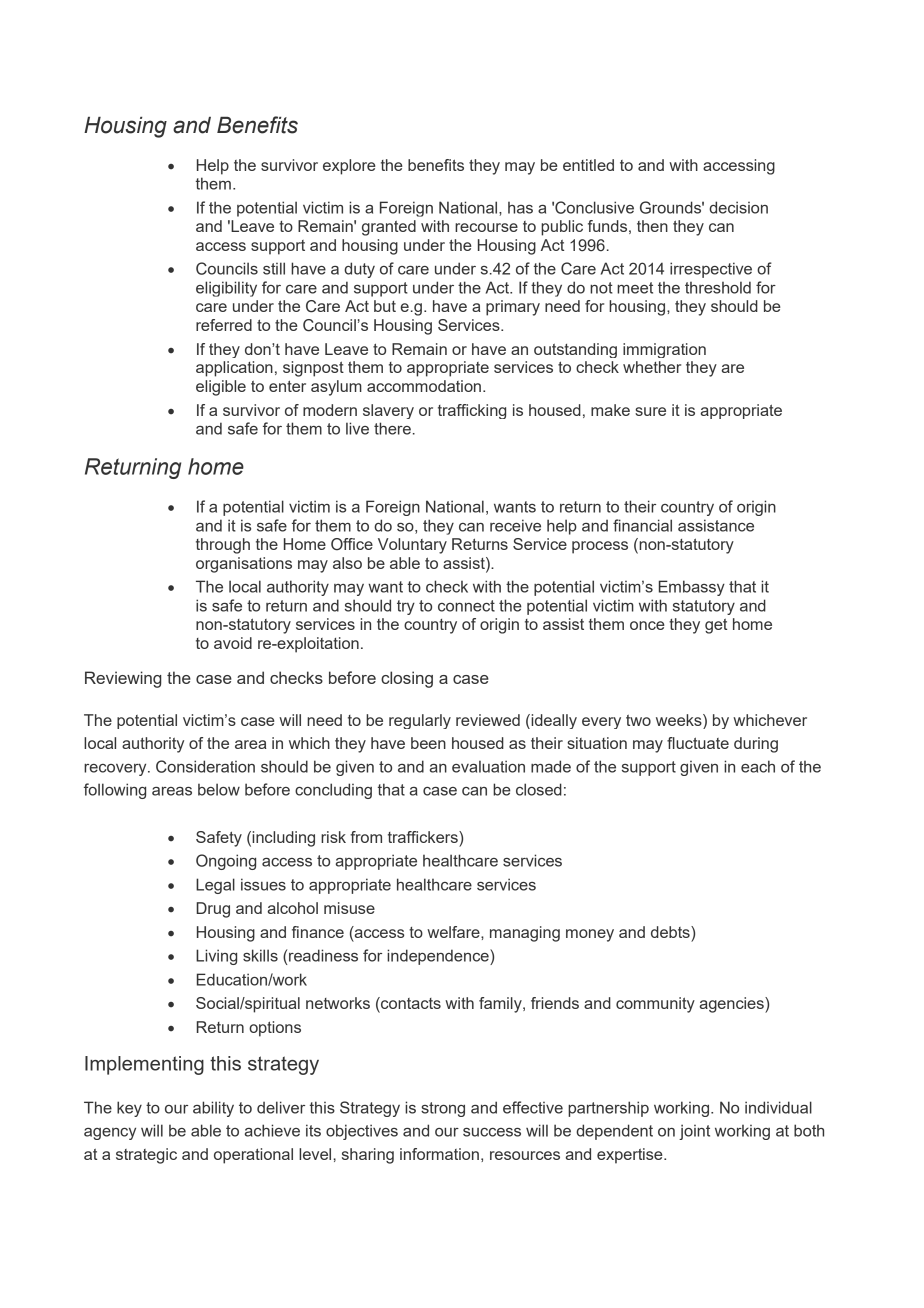  What do you see at coordinates (486, 227) in the screenshot?
I see `recourse` at bounding box center [486, 227].
